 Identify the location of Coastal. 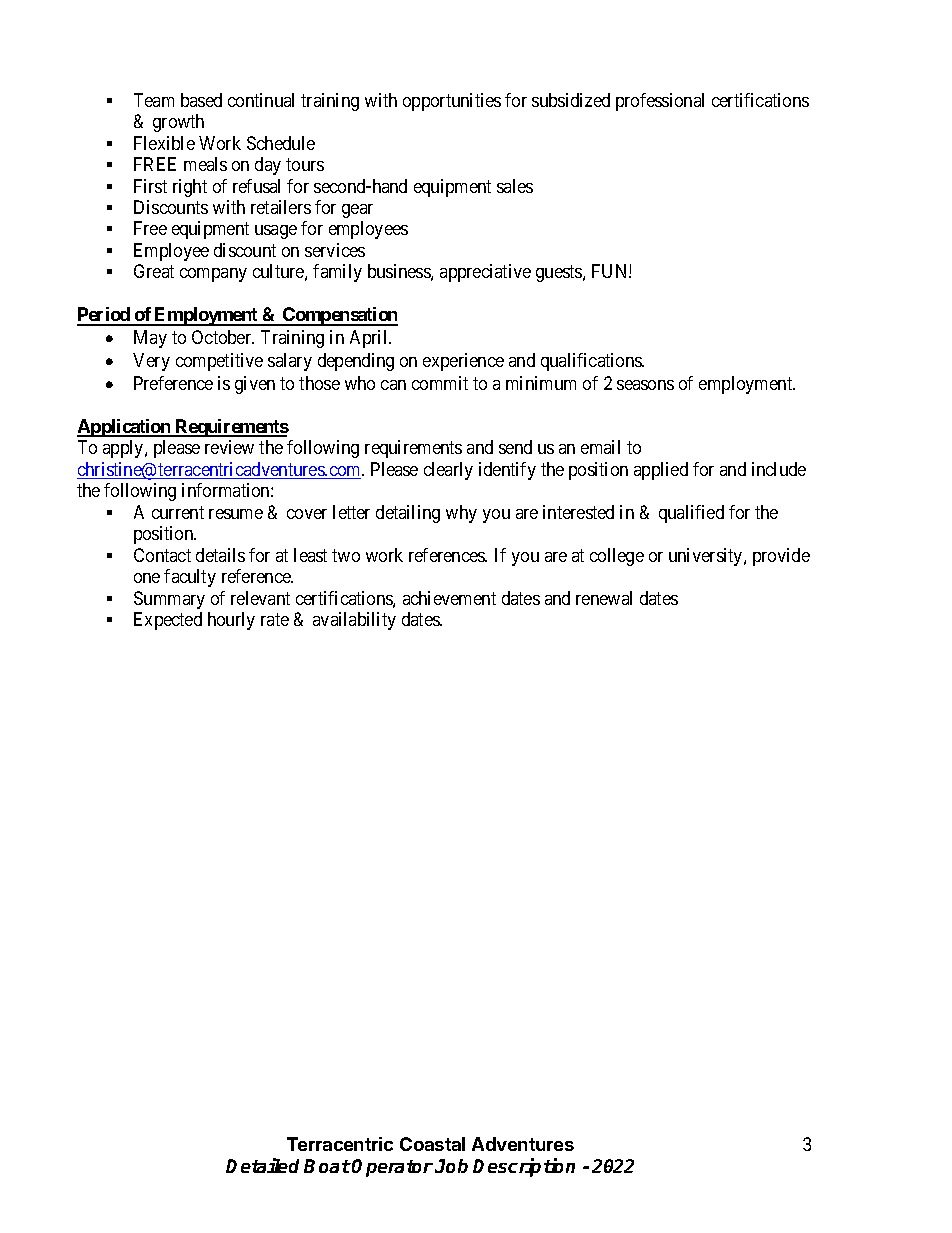
(432, 1144).
